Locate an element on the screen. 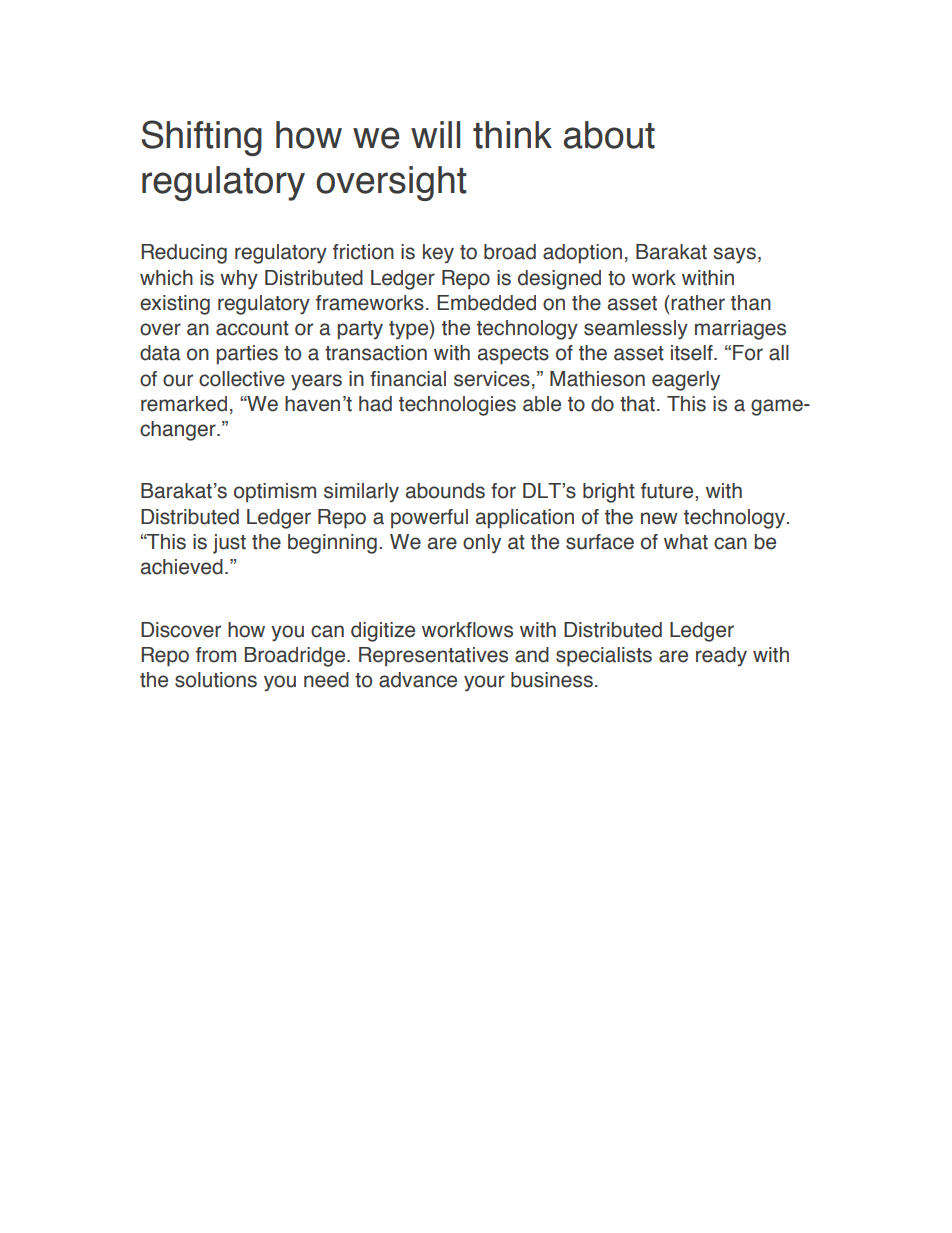 The width and height of the screenshot is (952, 1233). eagerly is located at coordinates (686, 381).
